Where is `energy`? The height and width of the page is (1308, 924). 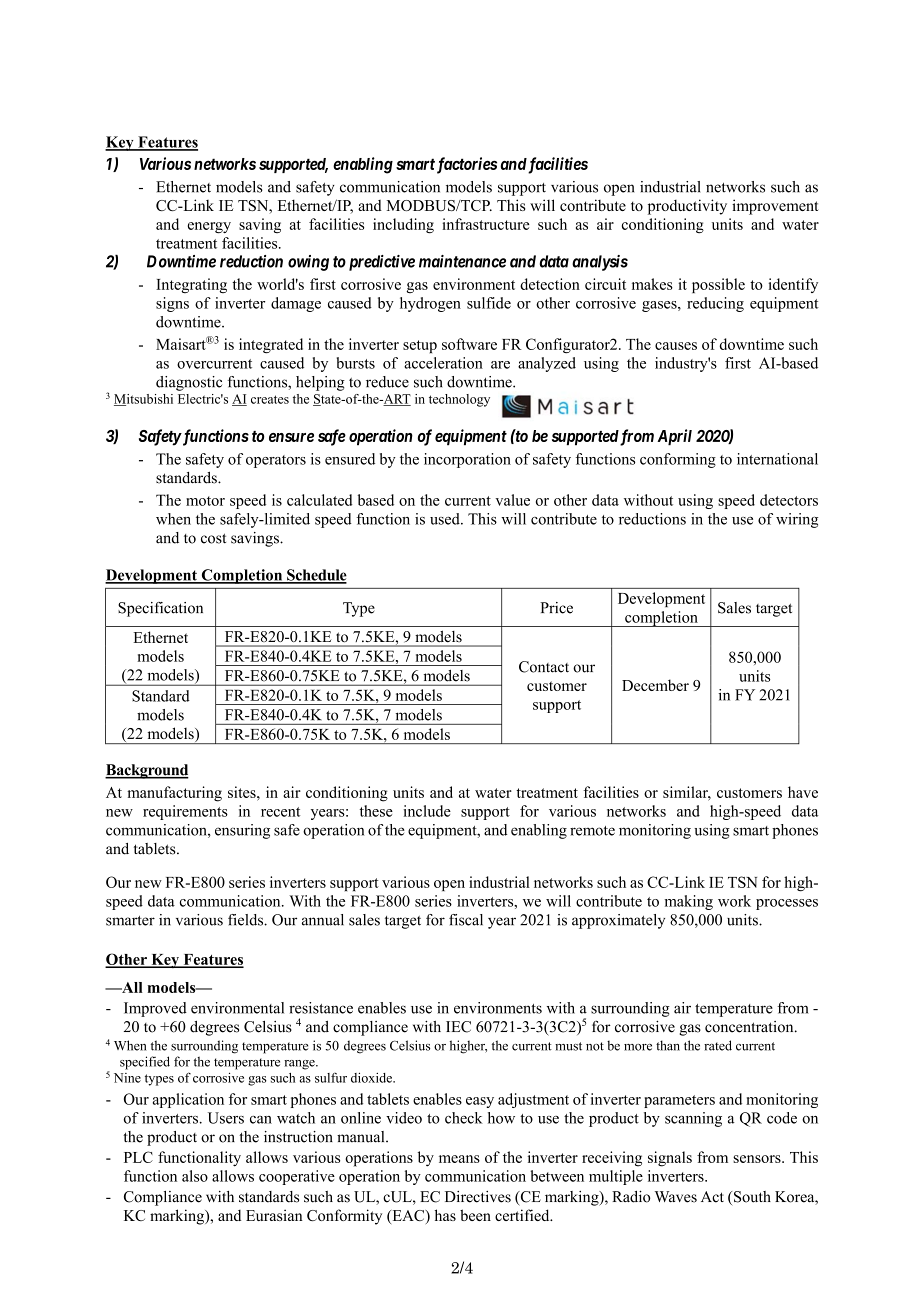
energy is located at coordinates (209, 228).
